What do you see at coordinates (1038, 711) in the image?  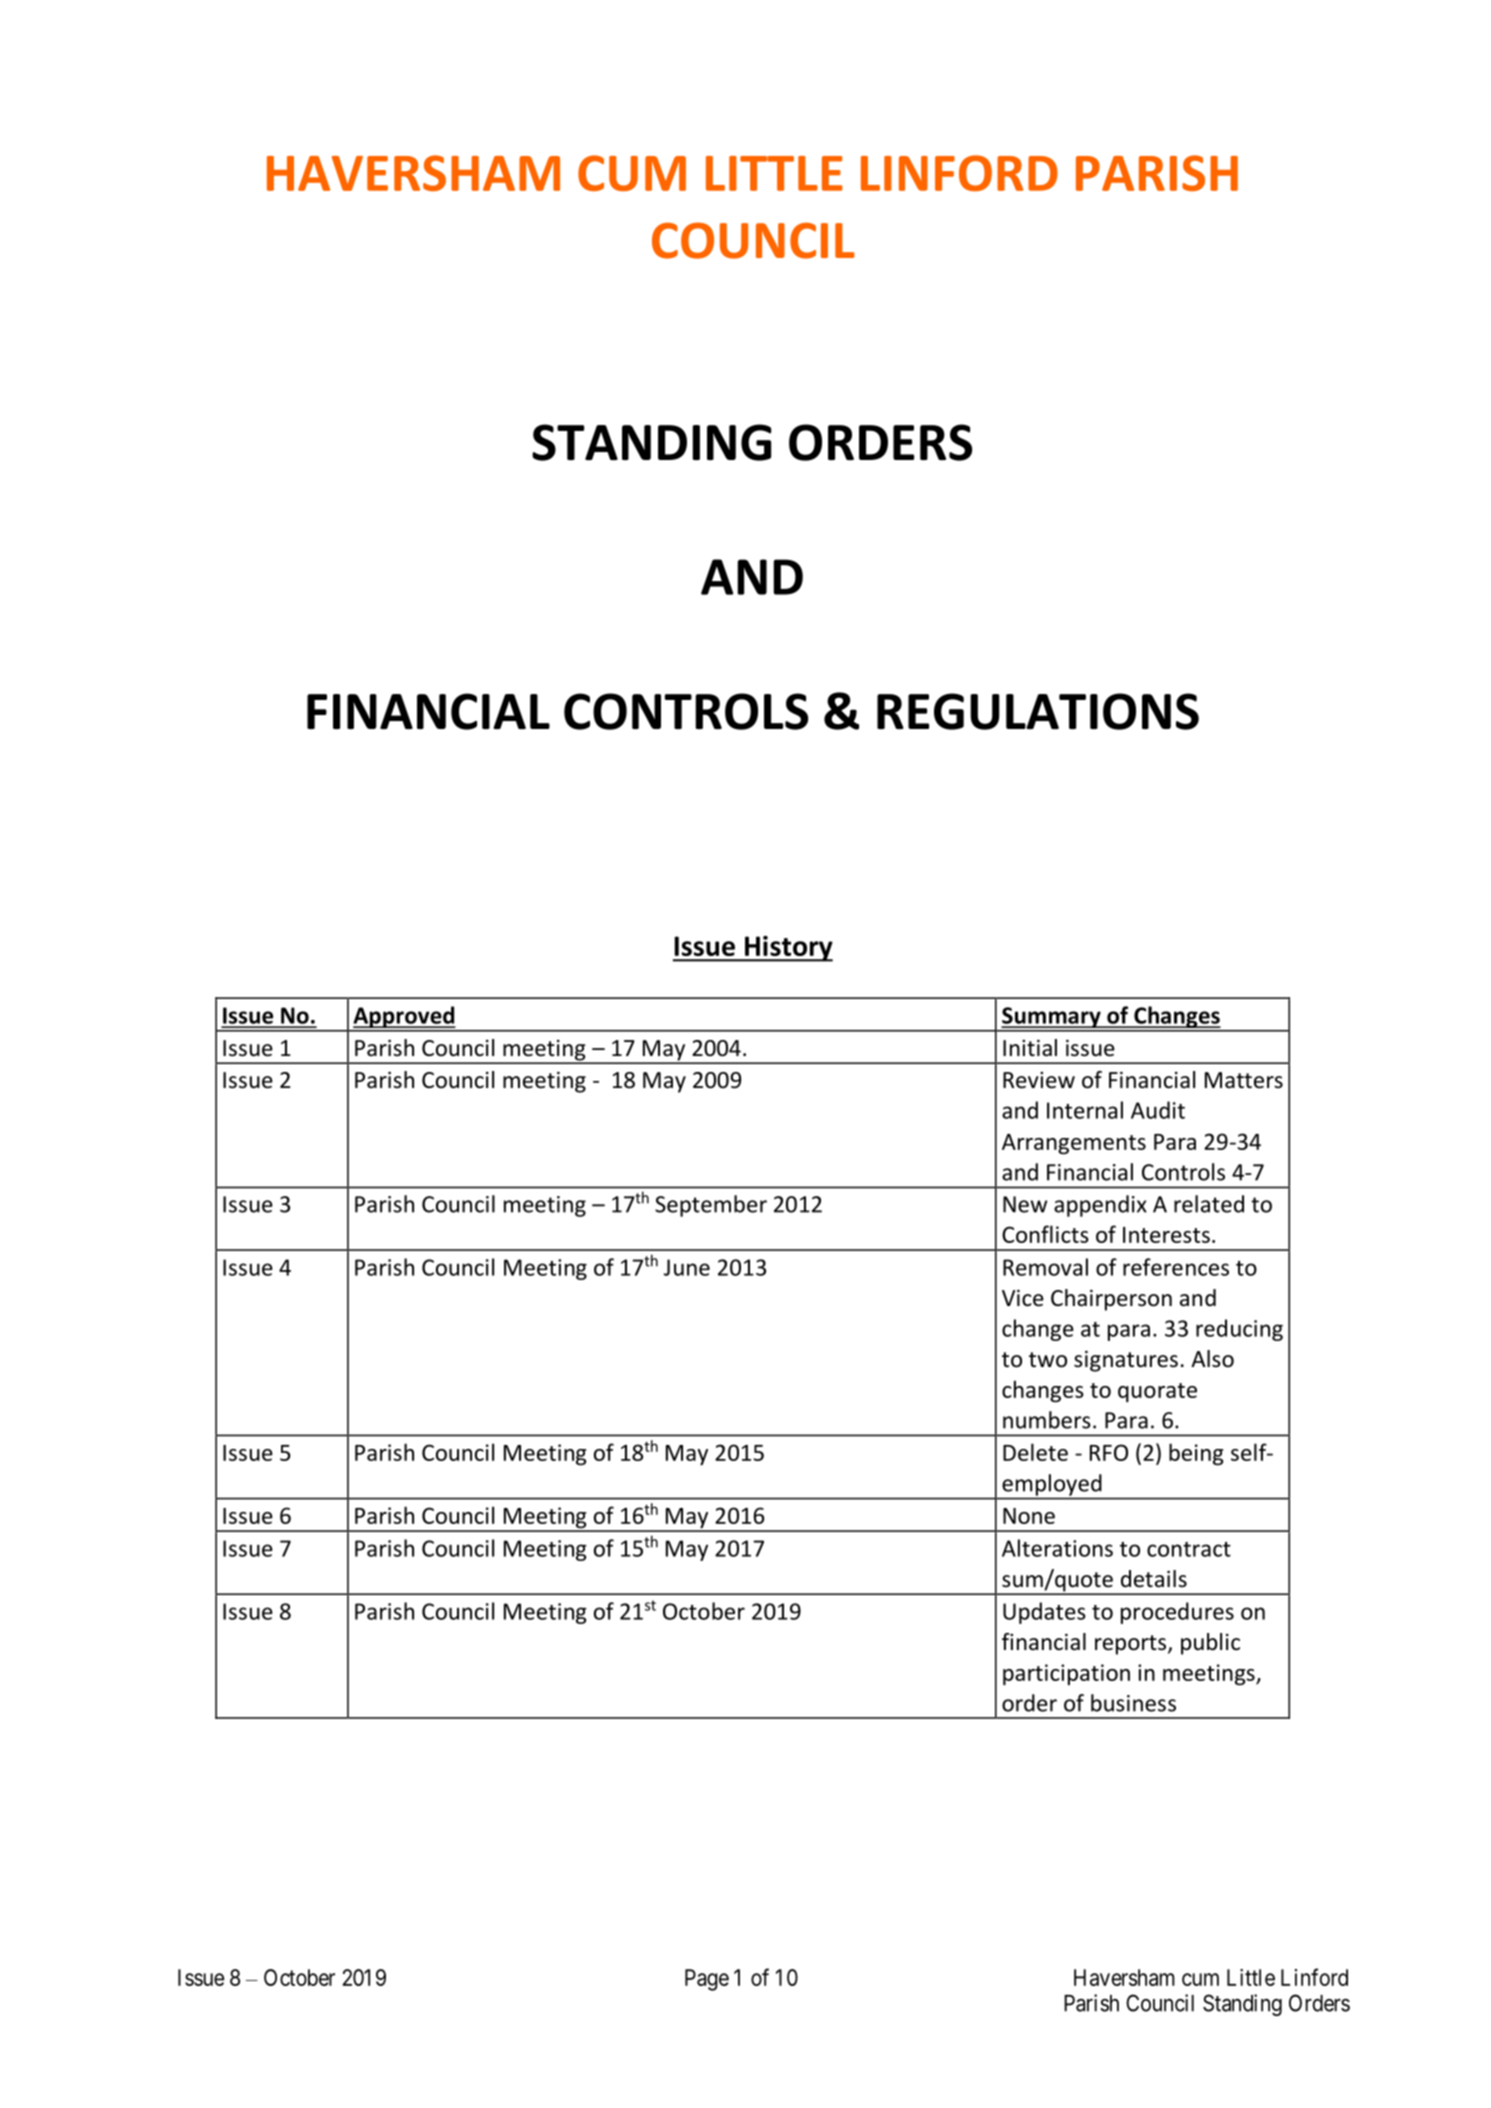 I see `REGULATIONS` at bounding box center [1038, 711].
